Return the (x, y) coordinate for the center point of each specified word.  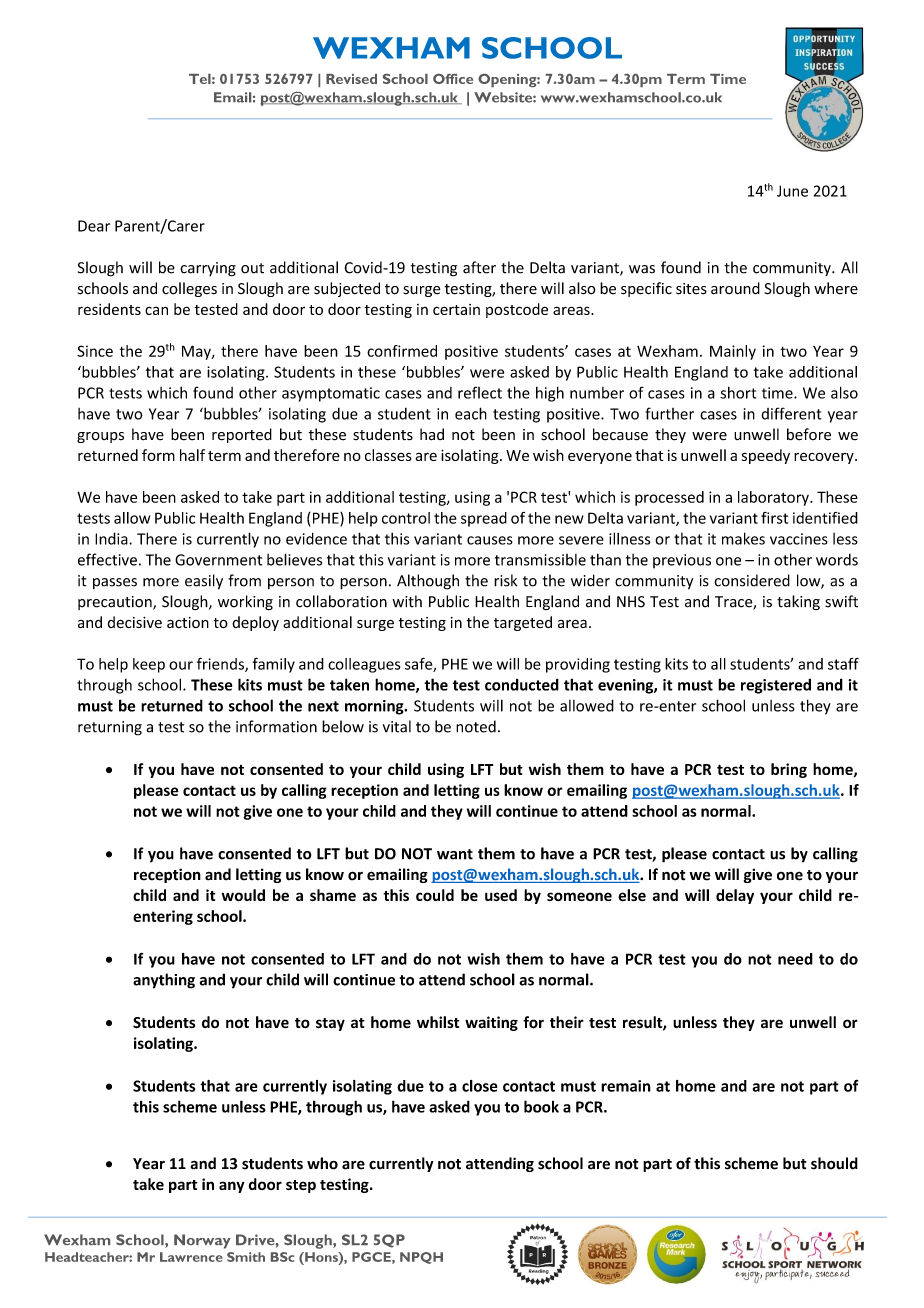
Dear (94, 226)
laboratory (774, 498)
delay (735, 896)
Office (453, 79)
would (243, 895)
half (192, 455)
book (541, 1106)
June (792, 191)
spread (484, 519)
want (455, 854)
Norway (202, 1241)
